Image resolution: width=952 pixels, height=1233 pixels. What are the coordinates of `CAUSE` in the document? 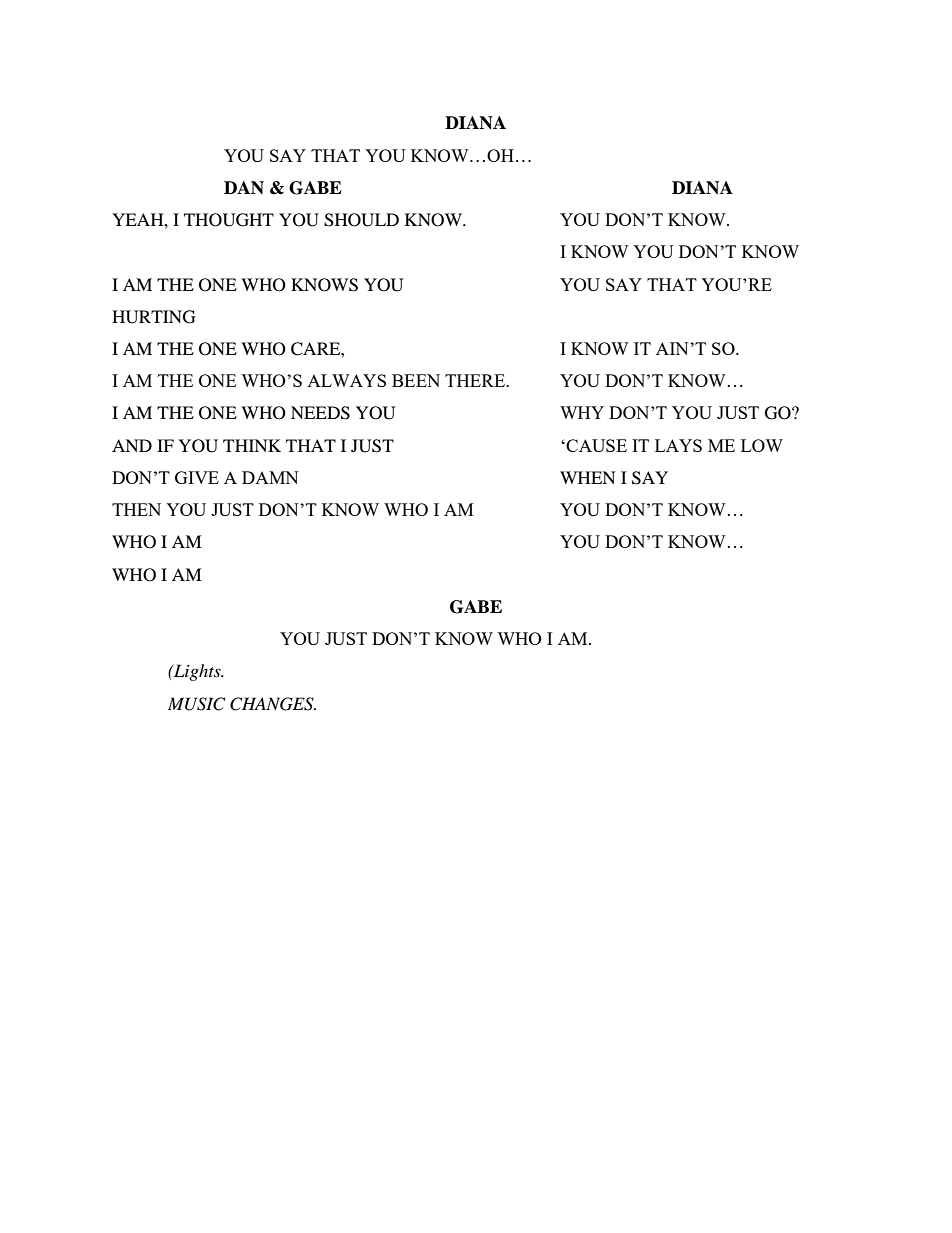 It's located at (596, 445).
